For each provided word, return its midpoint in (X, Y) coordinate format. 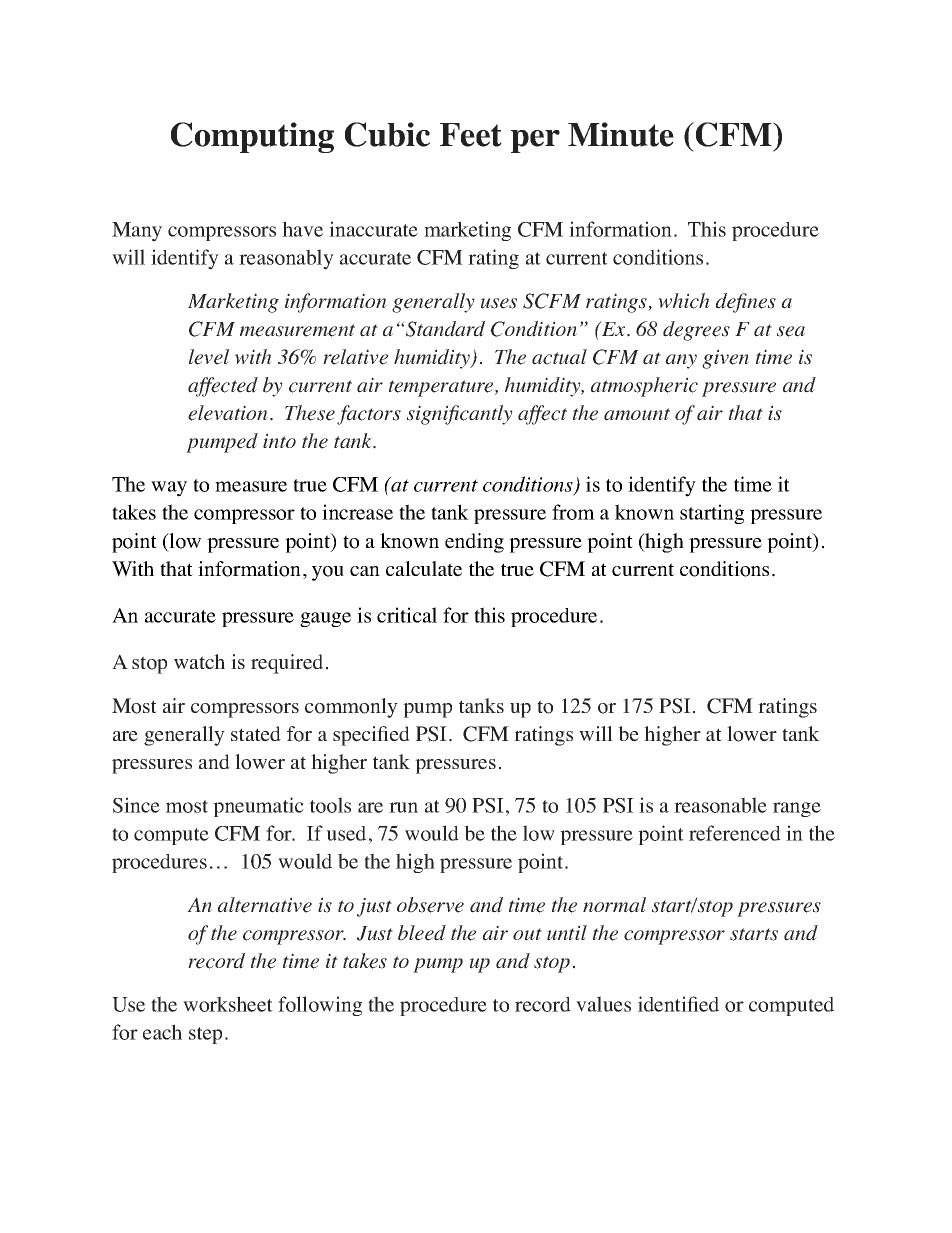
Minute (621, 134)
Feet (471, 135)
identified (678, 1004)
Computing (252, 137)
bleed (422, 933)
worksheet (228, 1004)
